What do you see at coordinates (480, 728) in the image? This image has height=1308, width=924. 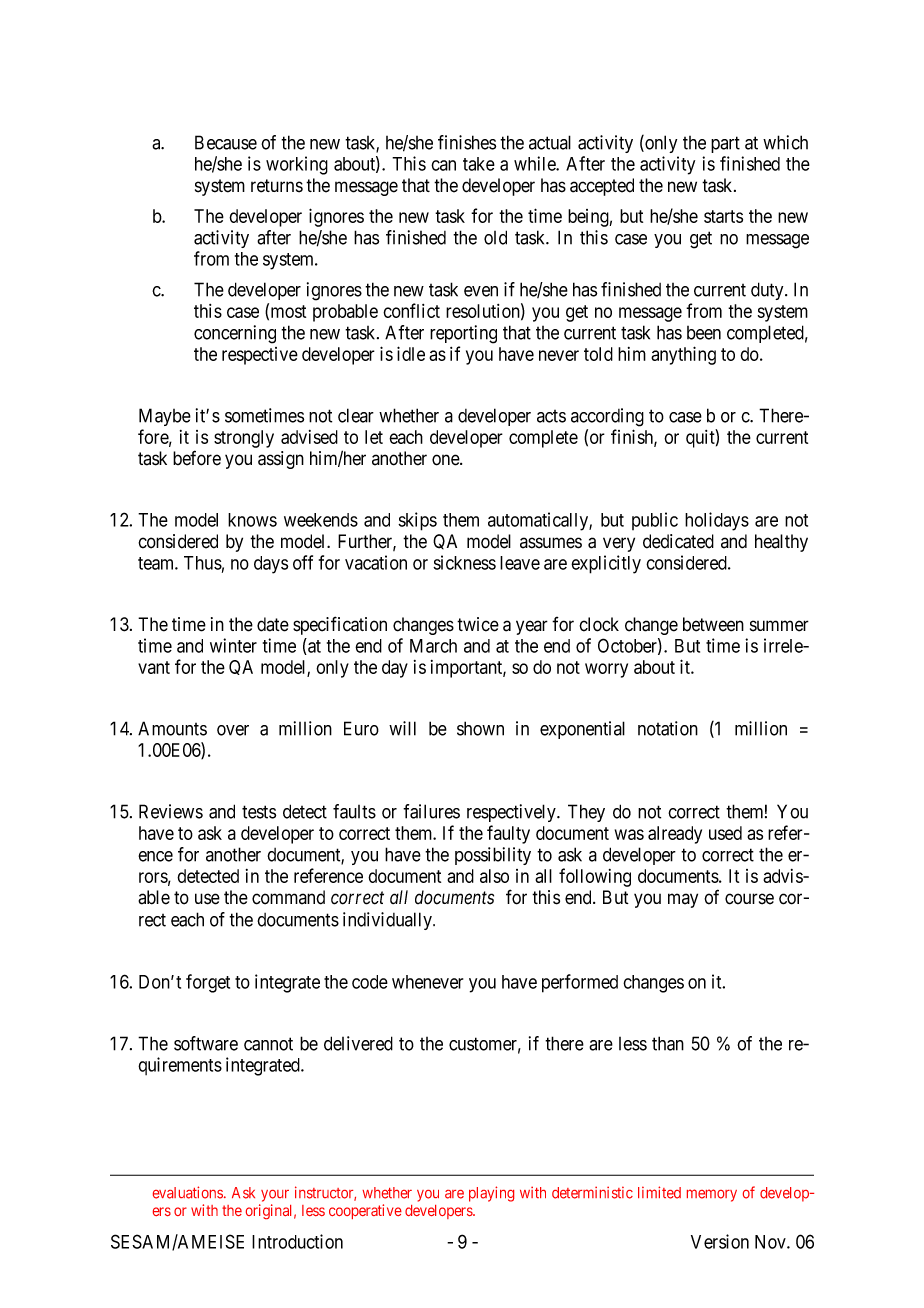 I see `shown` at bounding box center [480, 728].
